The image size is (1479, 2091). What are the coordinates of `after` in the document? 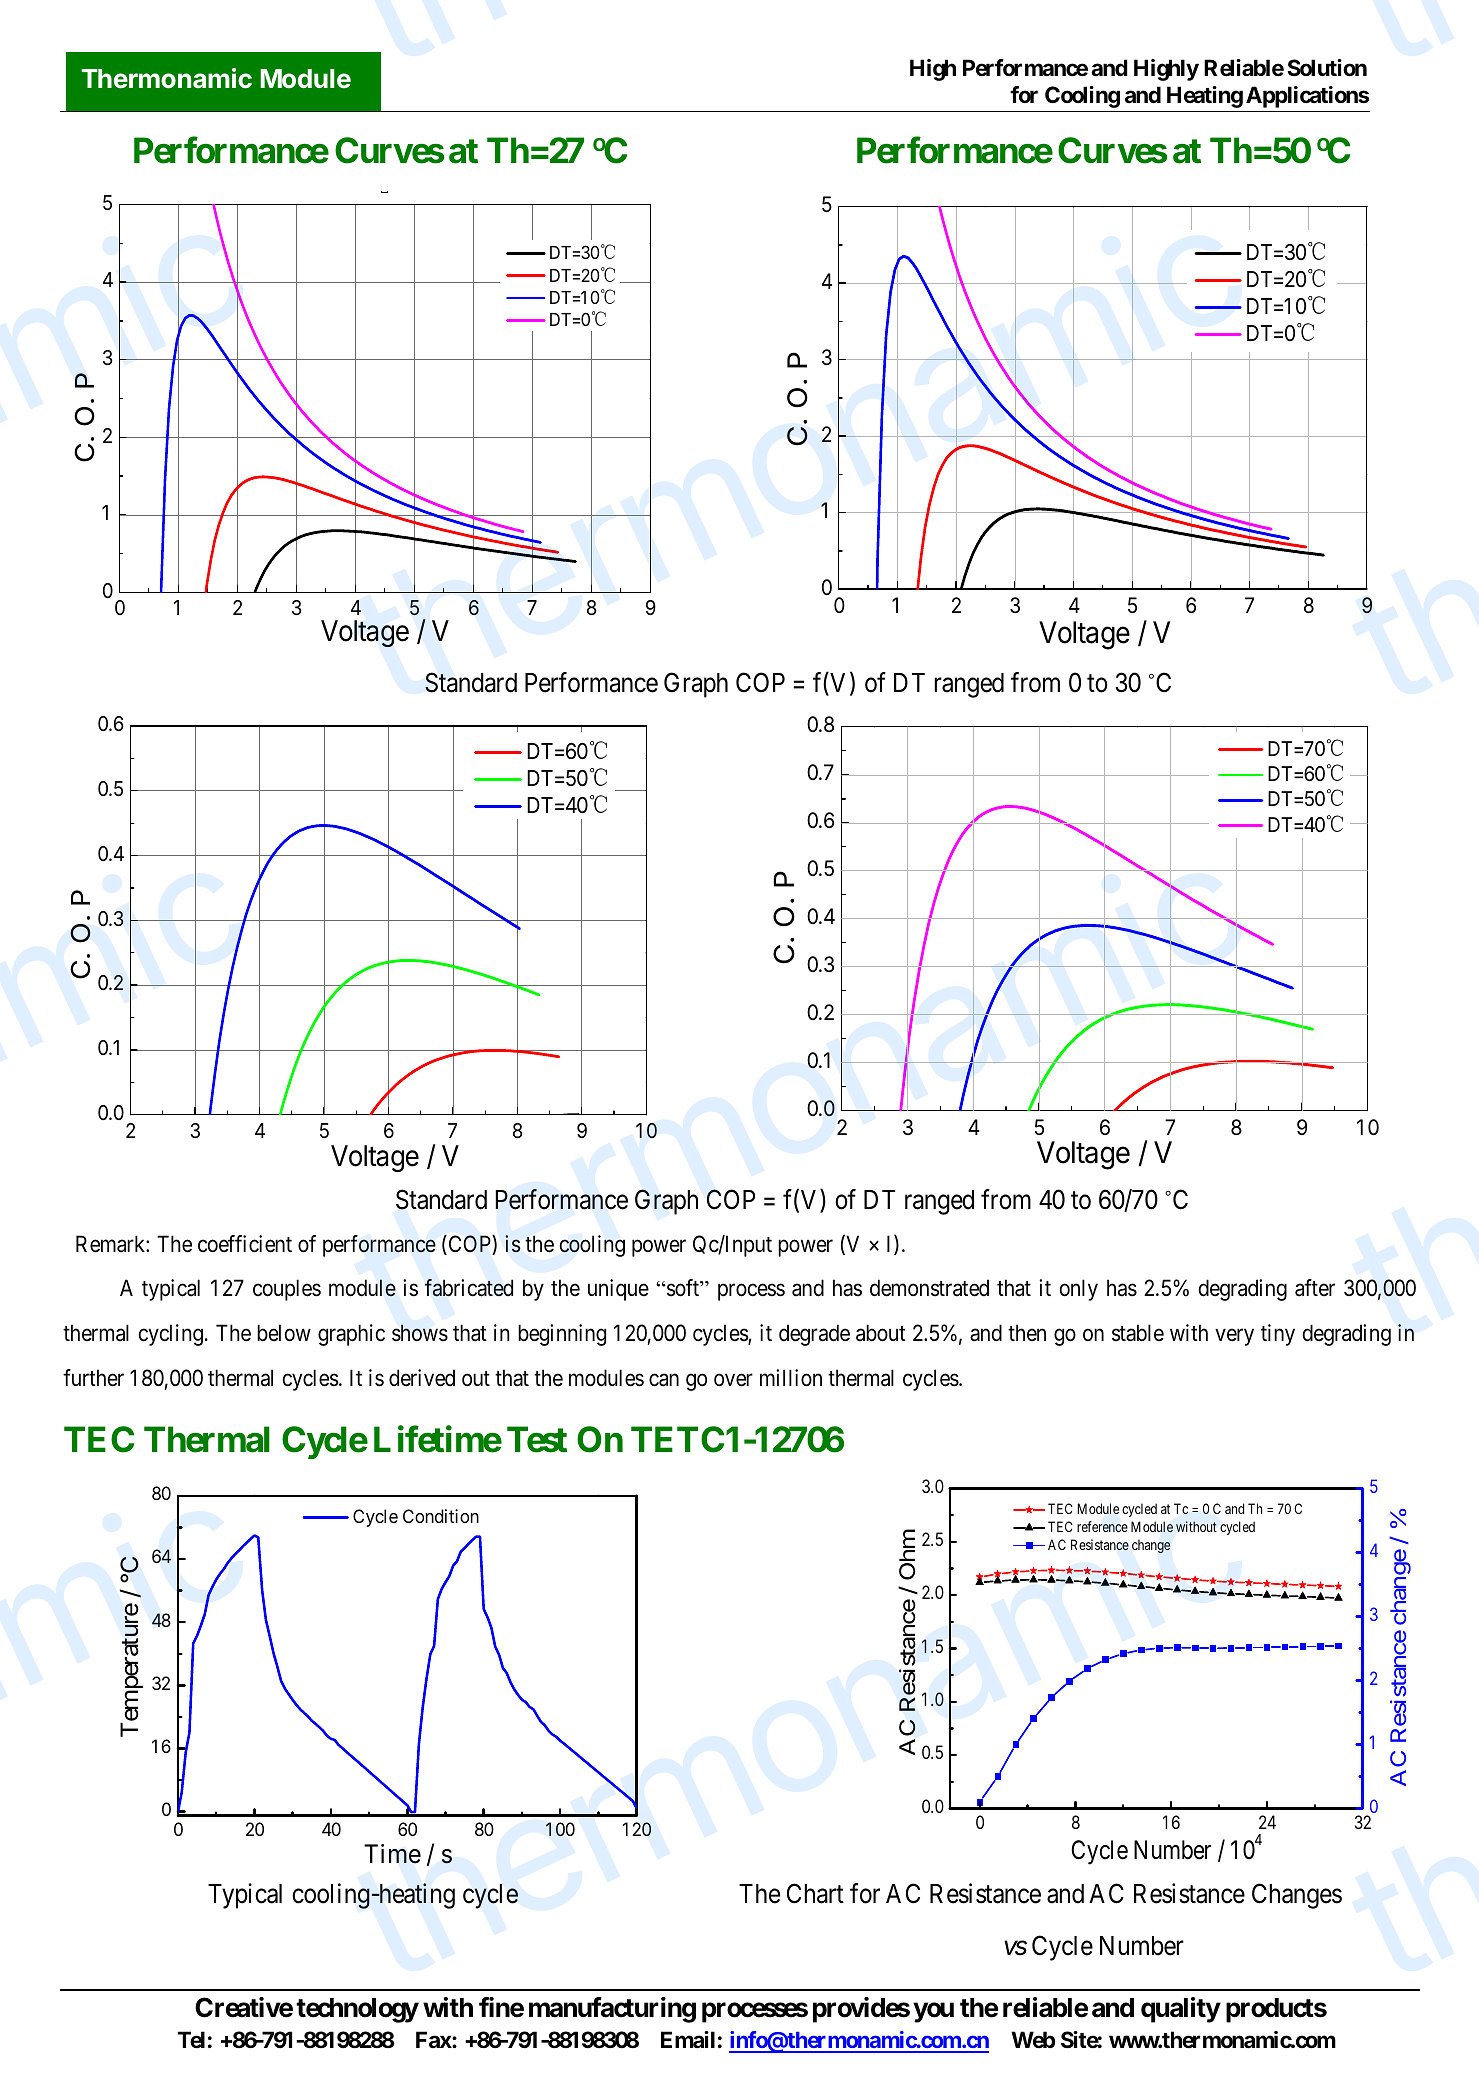 It's located at (1315, 1288).
